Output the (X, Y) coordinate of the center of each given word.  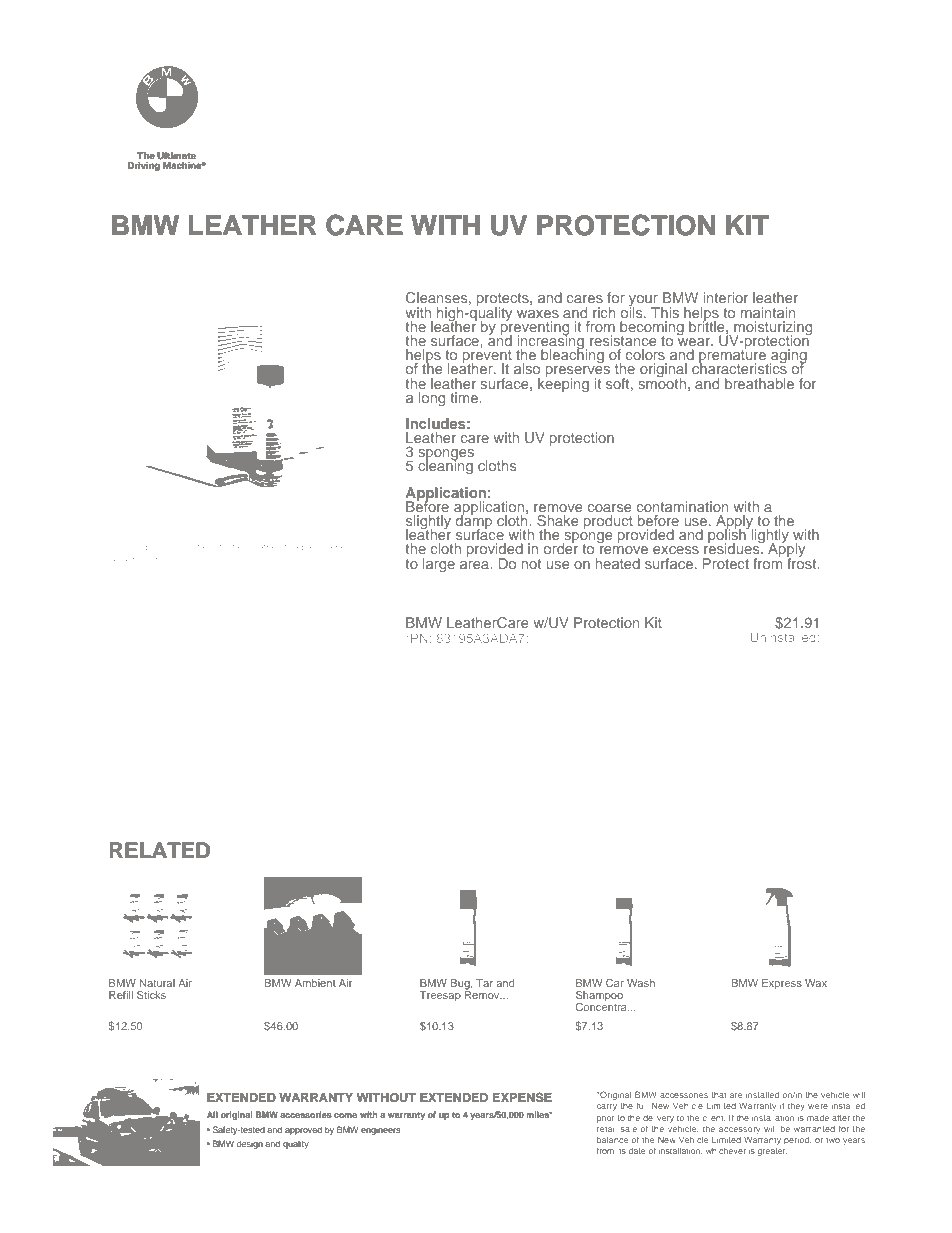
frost (803, 562)
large (439, 565)
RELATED (160, 850)
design (250, 1144)
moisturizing (773, 329)
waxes (538, 314)
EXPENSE (522, 1097)
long (432, 399)
